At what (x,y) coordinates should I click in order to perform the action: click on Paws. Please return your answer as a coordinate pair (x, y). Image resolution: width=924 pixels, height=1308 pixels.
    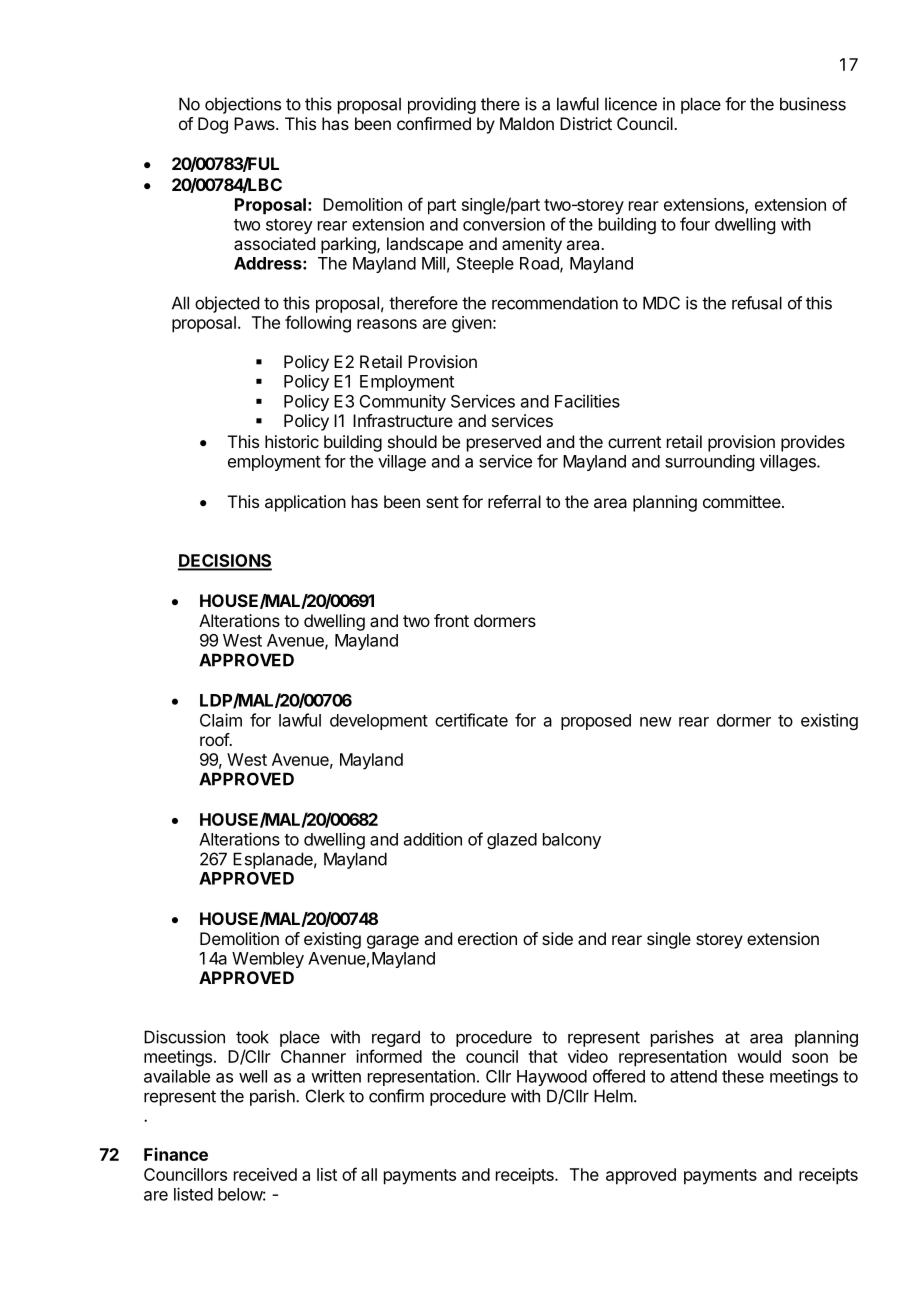
    Looking at the image, I should click on (255, 123).
